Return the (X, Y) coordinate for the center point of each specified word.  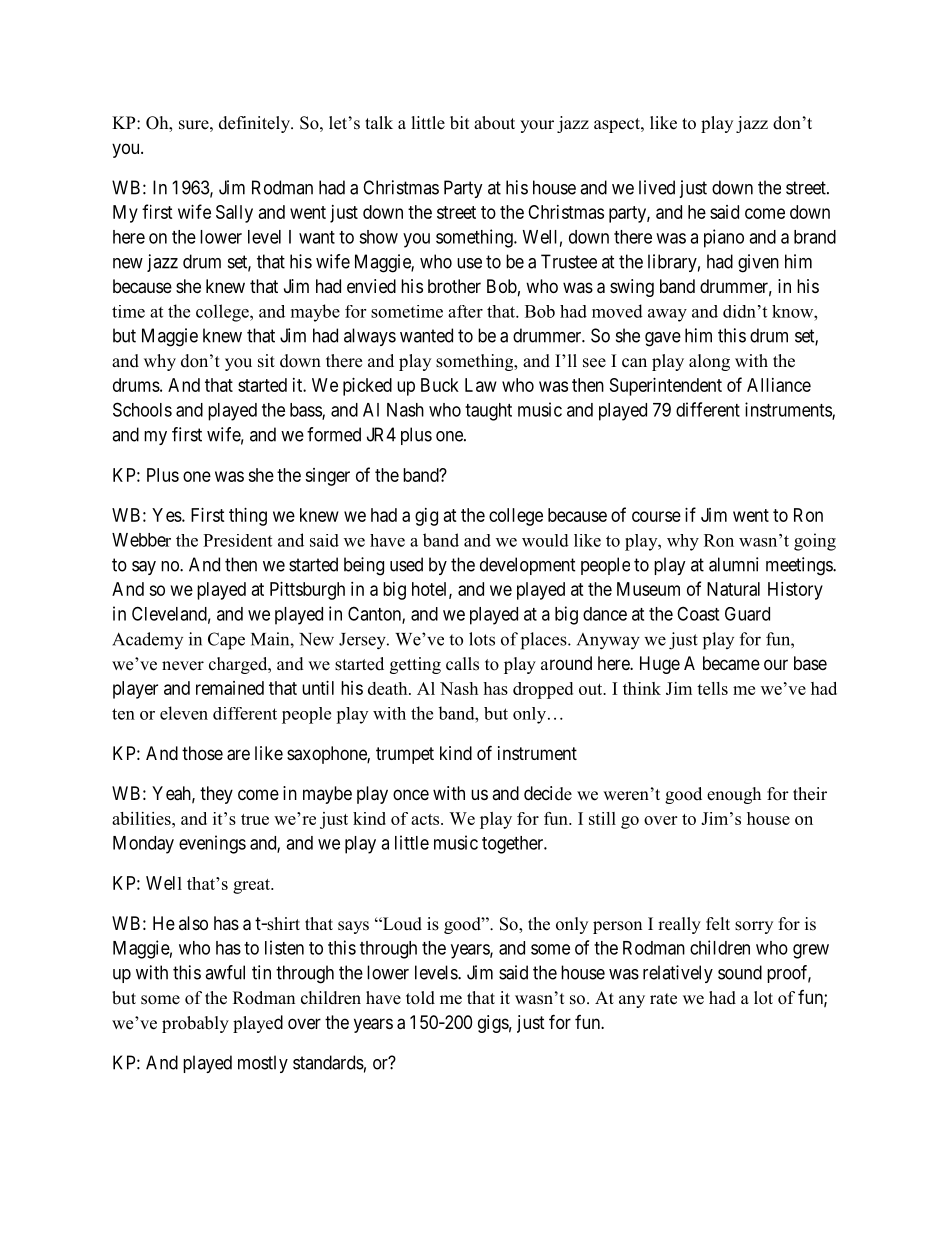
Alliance (779, 385)
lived (657, 187)
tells (712, 688)
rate (663, 999)
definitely (255, 124)
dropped (543, 690)
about (494, 123)
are (238, 755)
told (420, 998)
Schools (142, 409)
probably (195, 1024)
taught (488, 412)
